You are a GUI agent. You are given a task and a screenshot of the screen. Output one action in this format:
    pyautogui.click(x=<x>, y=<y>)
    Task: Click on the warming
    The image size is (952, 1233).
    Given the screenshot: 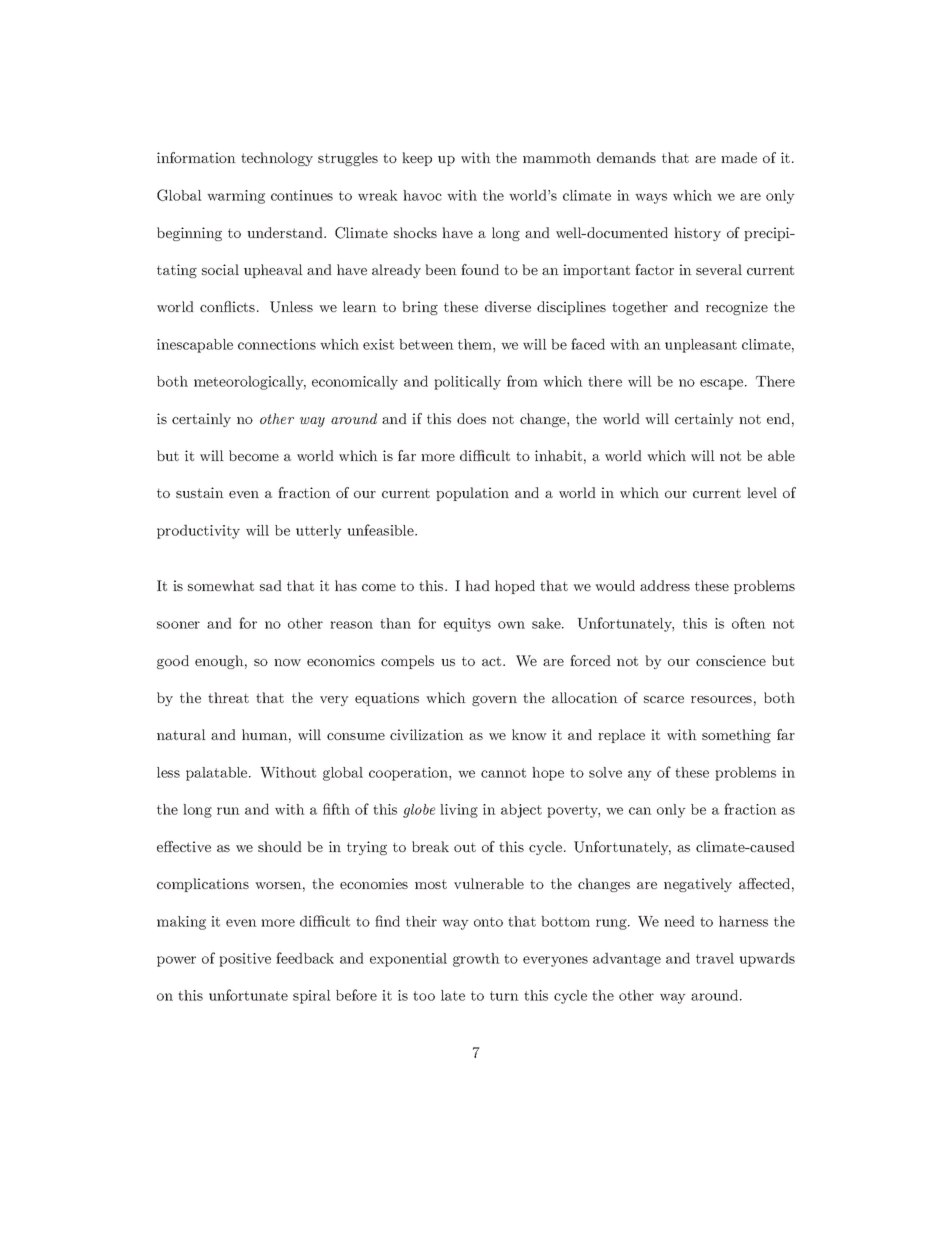 What is the action you would take?
    pyautogui.click(x=236, y=197)
